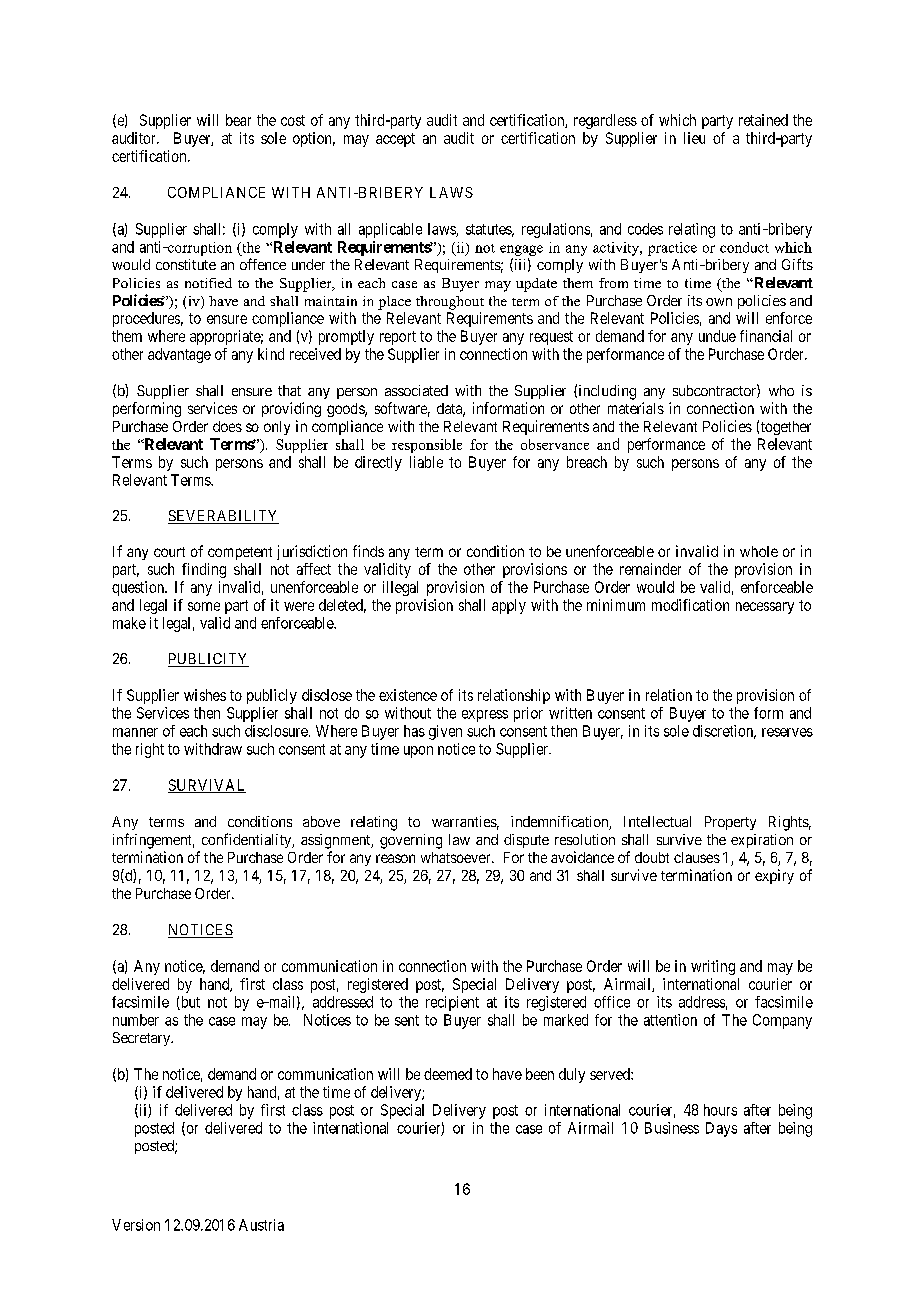  Describe the element at coordinates (457, 857) in the image. I see `whatsoever` at that location.
